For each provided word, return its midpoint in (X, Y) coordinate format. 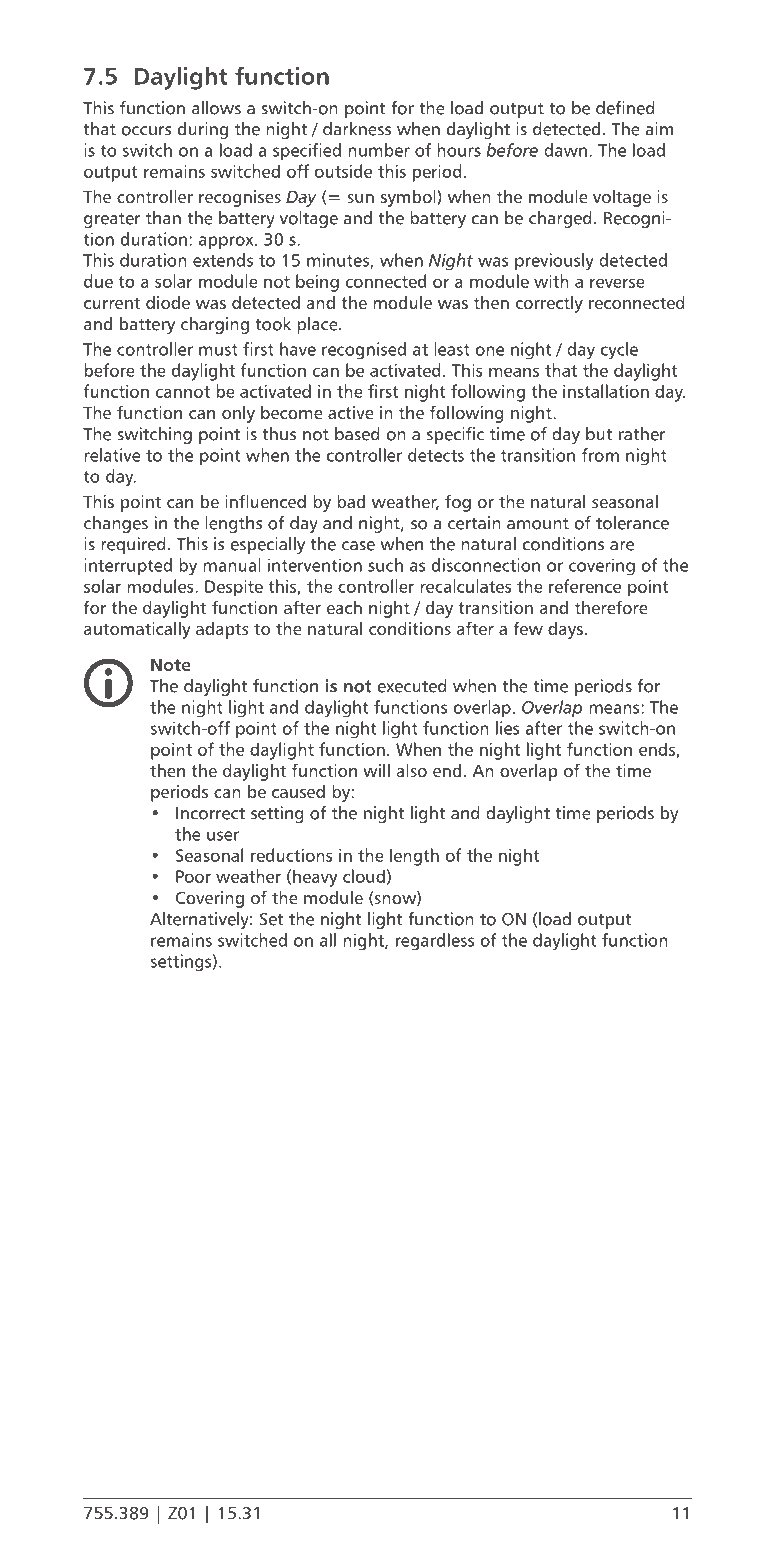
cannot (183, 392)
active (351, 412)
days (565, 630)
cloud (364, 876)
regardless (435, 941)
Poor (193, 876)
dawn (565, 150)
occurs (146, 131)
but (599, 434)
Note (171, 664)
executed (412, 686)
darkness (357, 129)
